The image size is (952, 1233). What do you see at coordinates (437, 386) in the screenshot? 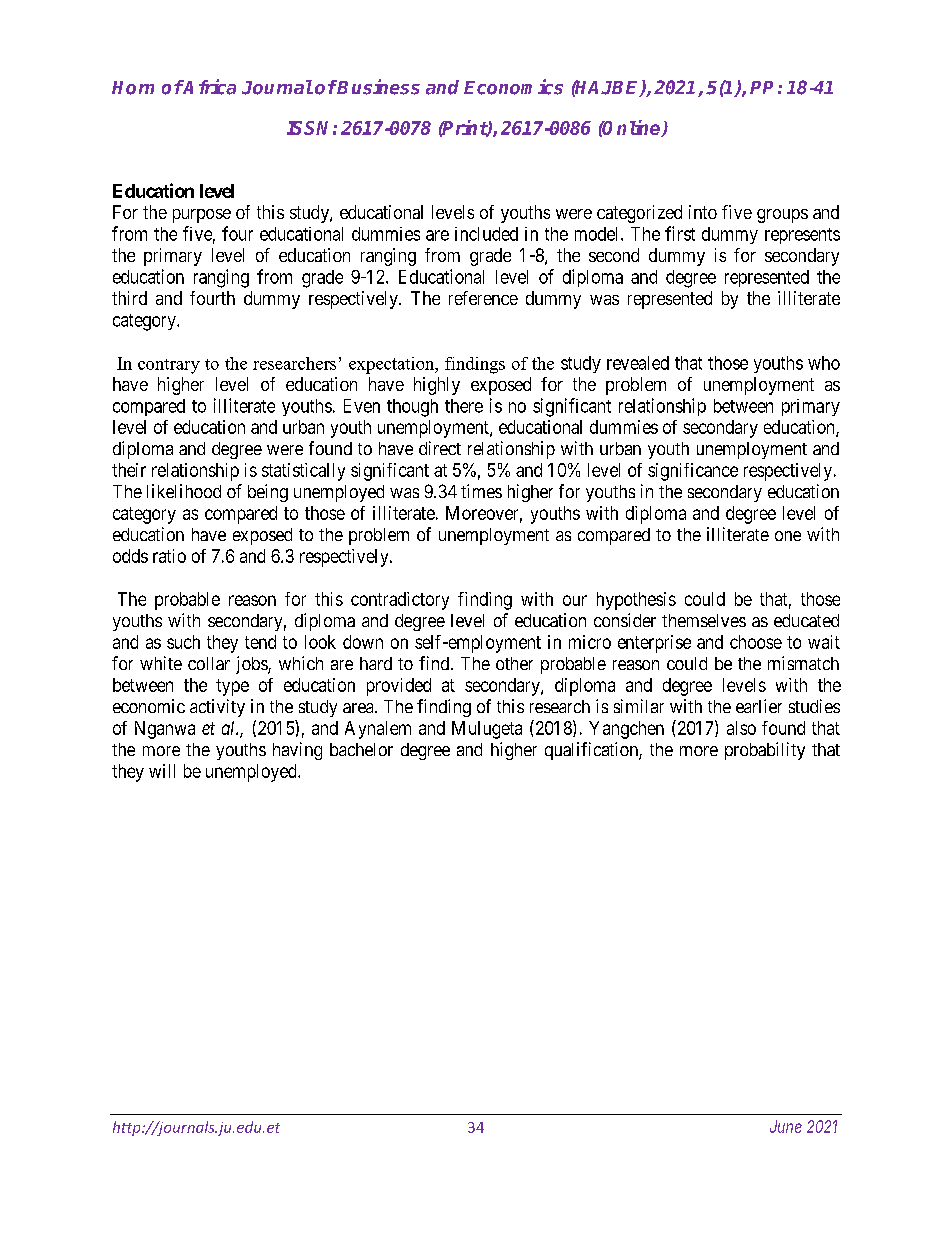
I see `highly` at bounding box center [437, 386].
